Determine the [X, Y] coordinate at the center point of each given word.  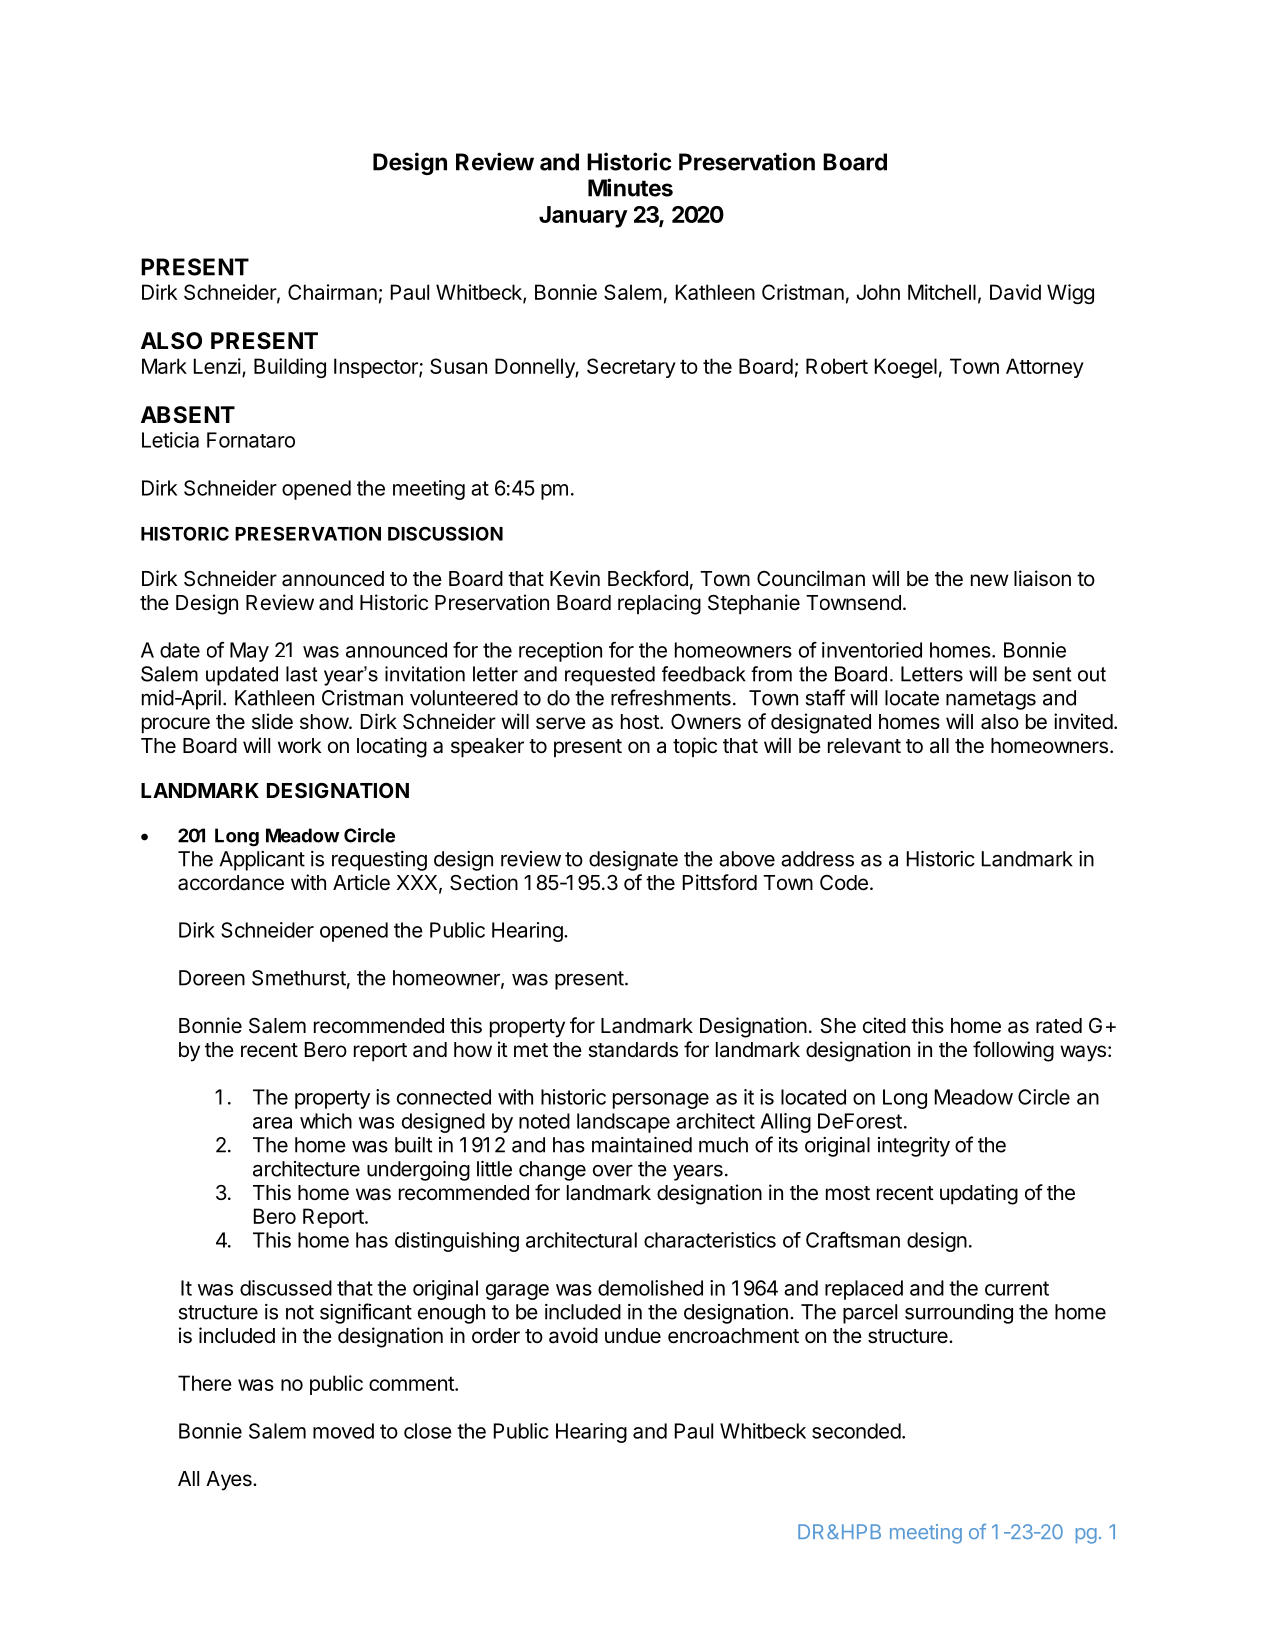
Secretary [631, 368]
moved [343, 1431]
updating [979, 1194]
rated [1059, 1026]
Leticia [170, 440]
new [990, 580]
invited [1083, 721]
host [641, 721]
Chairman [332, 292]
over [613, 1171]
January [583, 217]
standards [633, 1050]
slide [272, 721]
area [272, 1123]
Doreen [212, 978]
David [1015, 292]
